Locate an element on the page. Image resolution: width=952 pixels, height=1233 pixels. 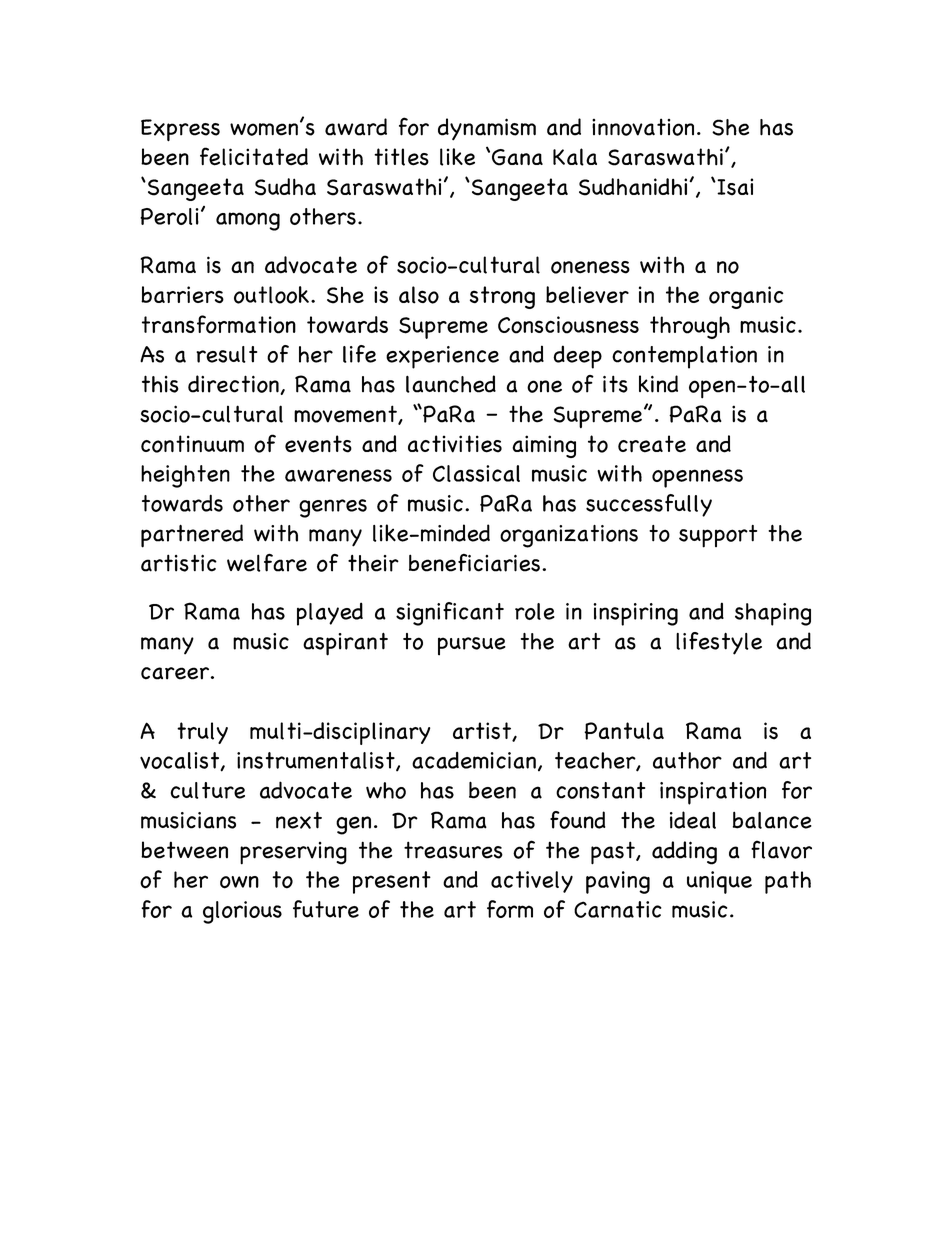
support is located at coordinates (718, 536).
